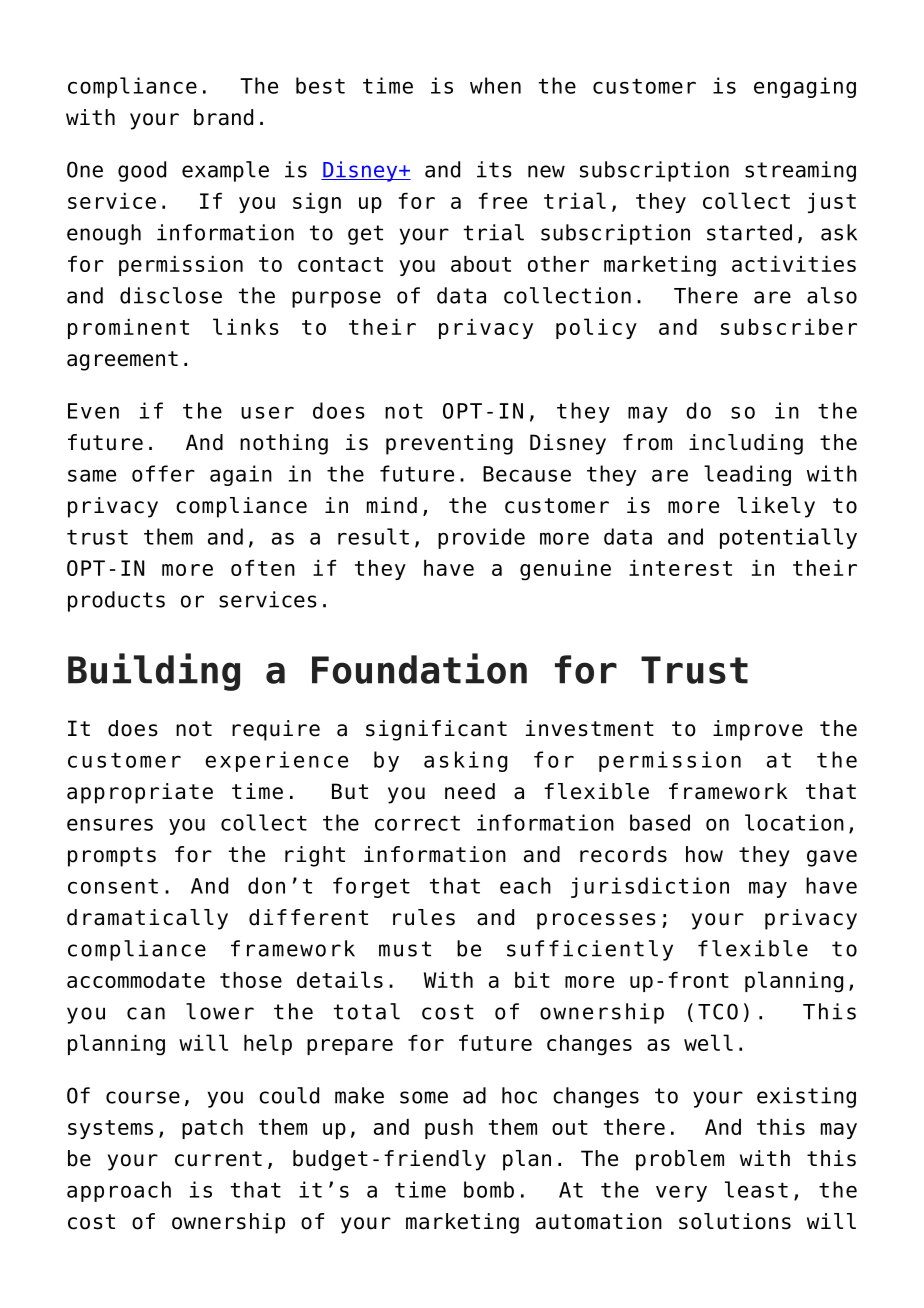 This document has height=1308, width=924. I want to click on brand, so click(223, 117).
